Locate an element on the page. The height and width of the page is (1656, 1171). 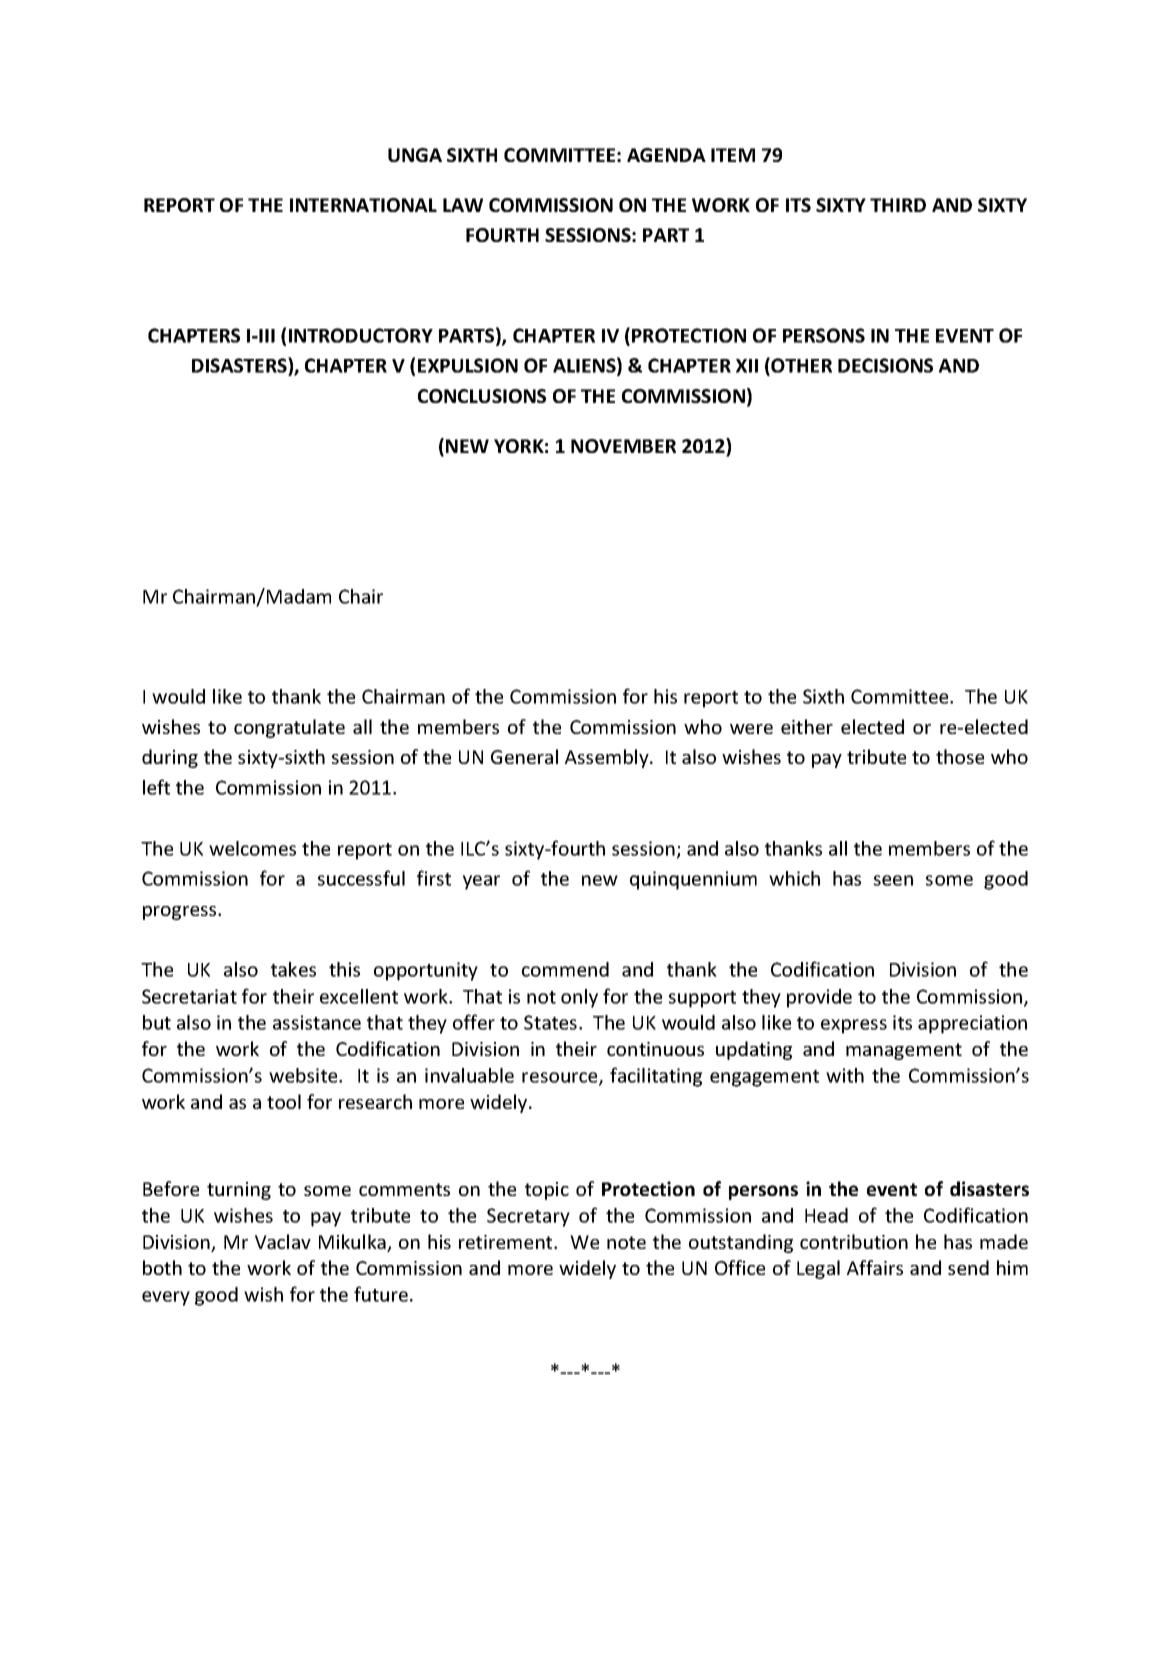
INTERNATIONAL is located at coordinates (363, 205).
